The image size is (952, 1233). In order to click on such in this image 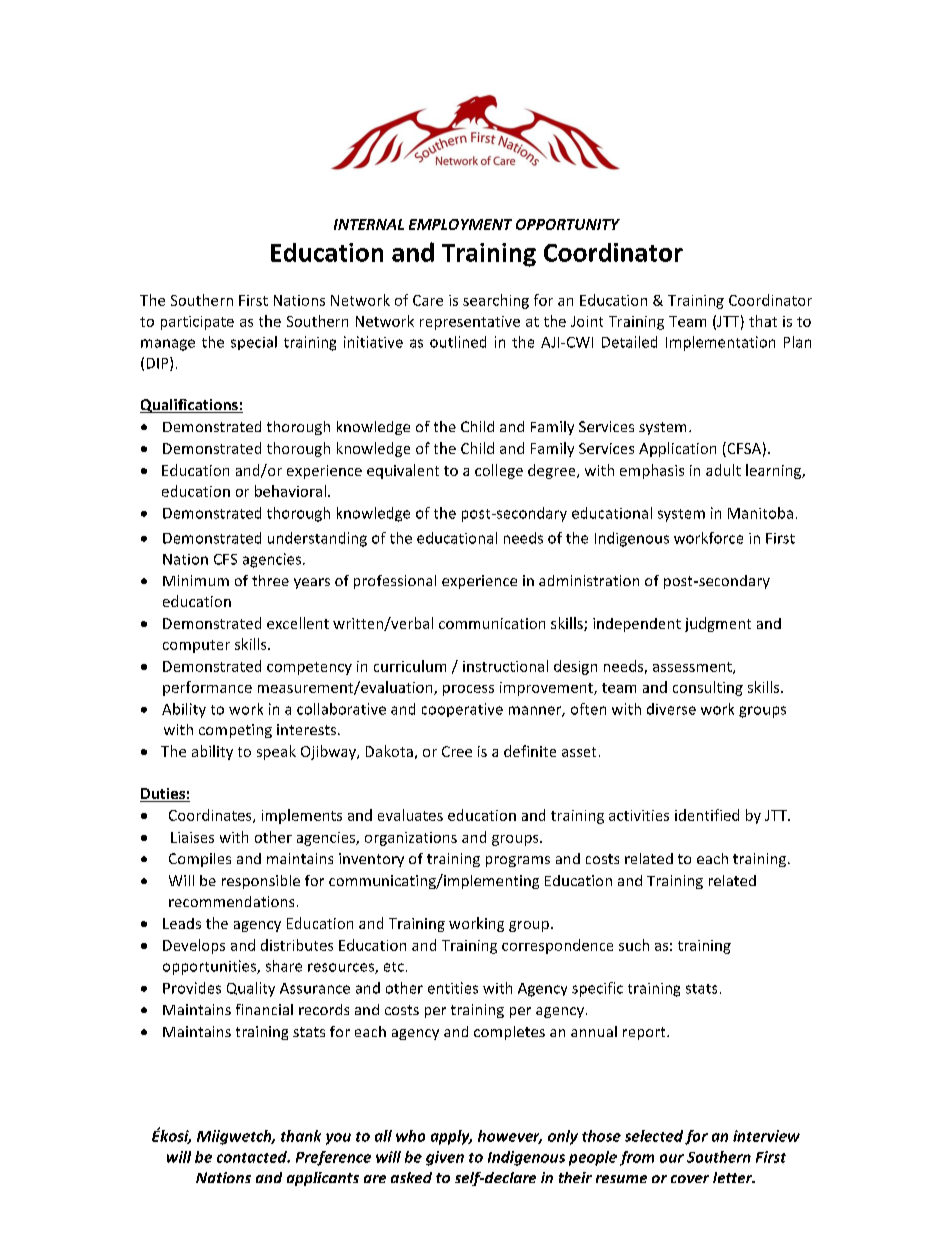, I will do `click(634, 945)`.
